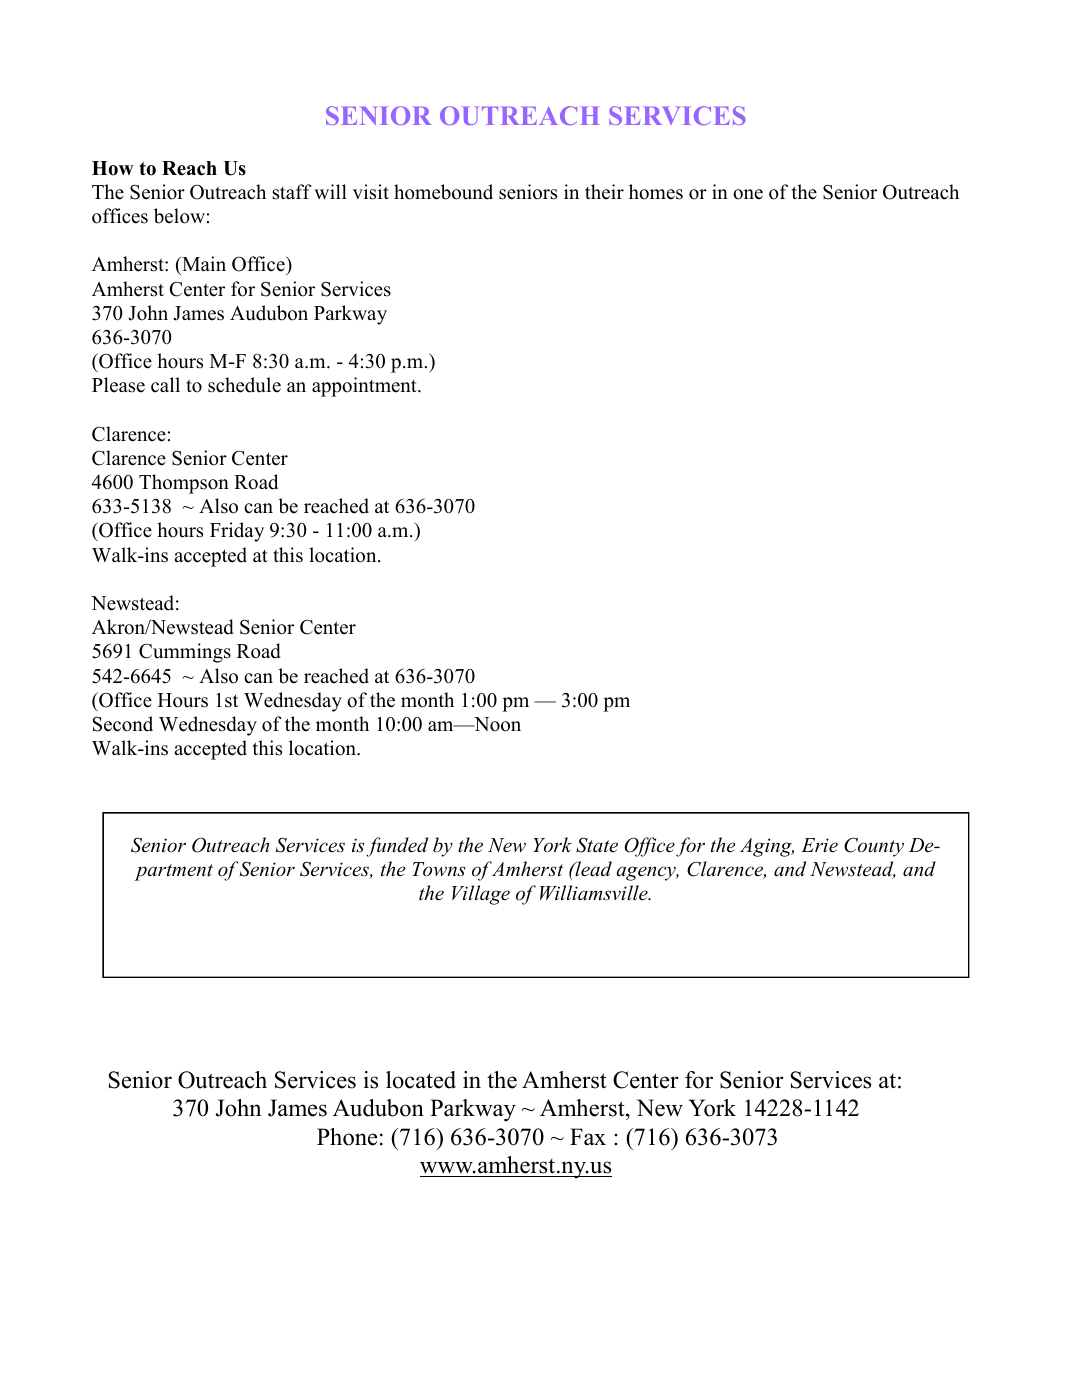  I want to click on below, so click(179, 216).
